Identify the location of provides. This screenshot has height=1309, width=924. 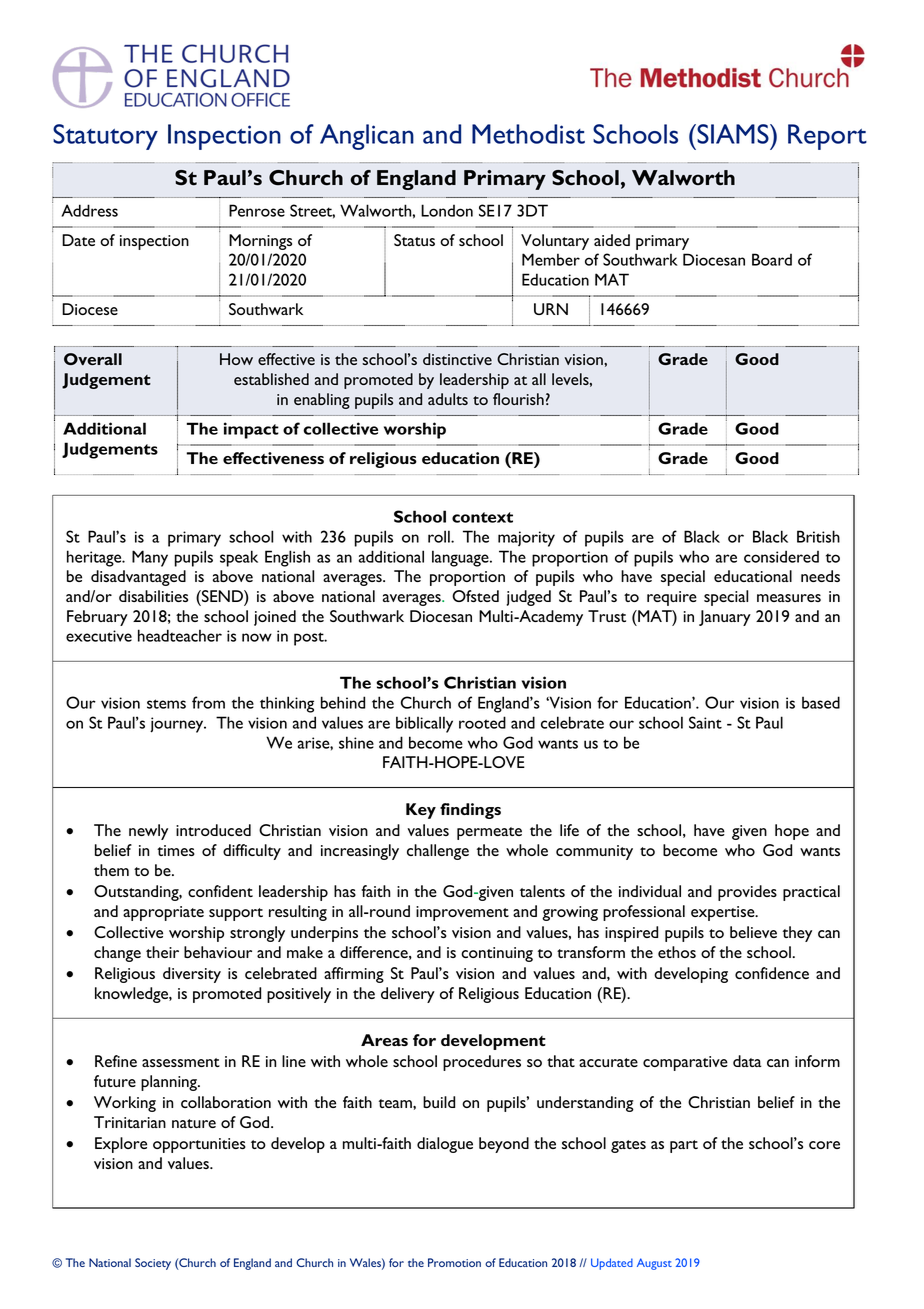
(747, 893).
